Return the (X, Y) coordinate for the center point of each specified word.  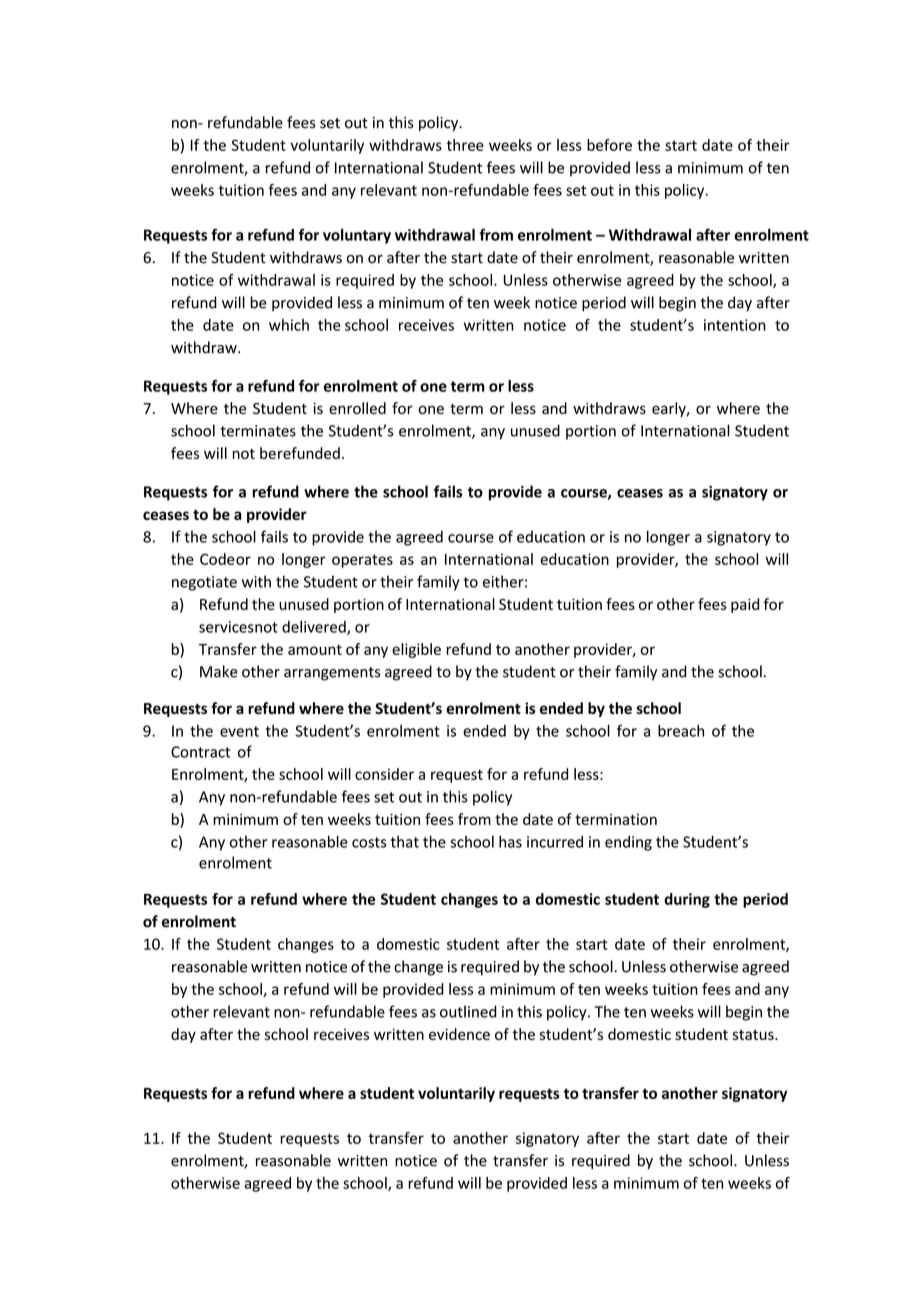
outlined (468, 1011)
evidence (459, 1034)
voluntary (357, 236)
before (609, 145)
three (465, 145)
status (754, 1035)
